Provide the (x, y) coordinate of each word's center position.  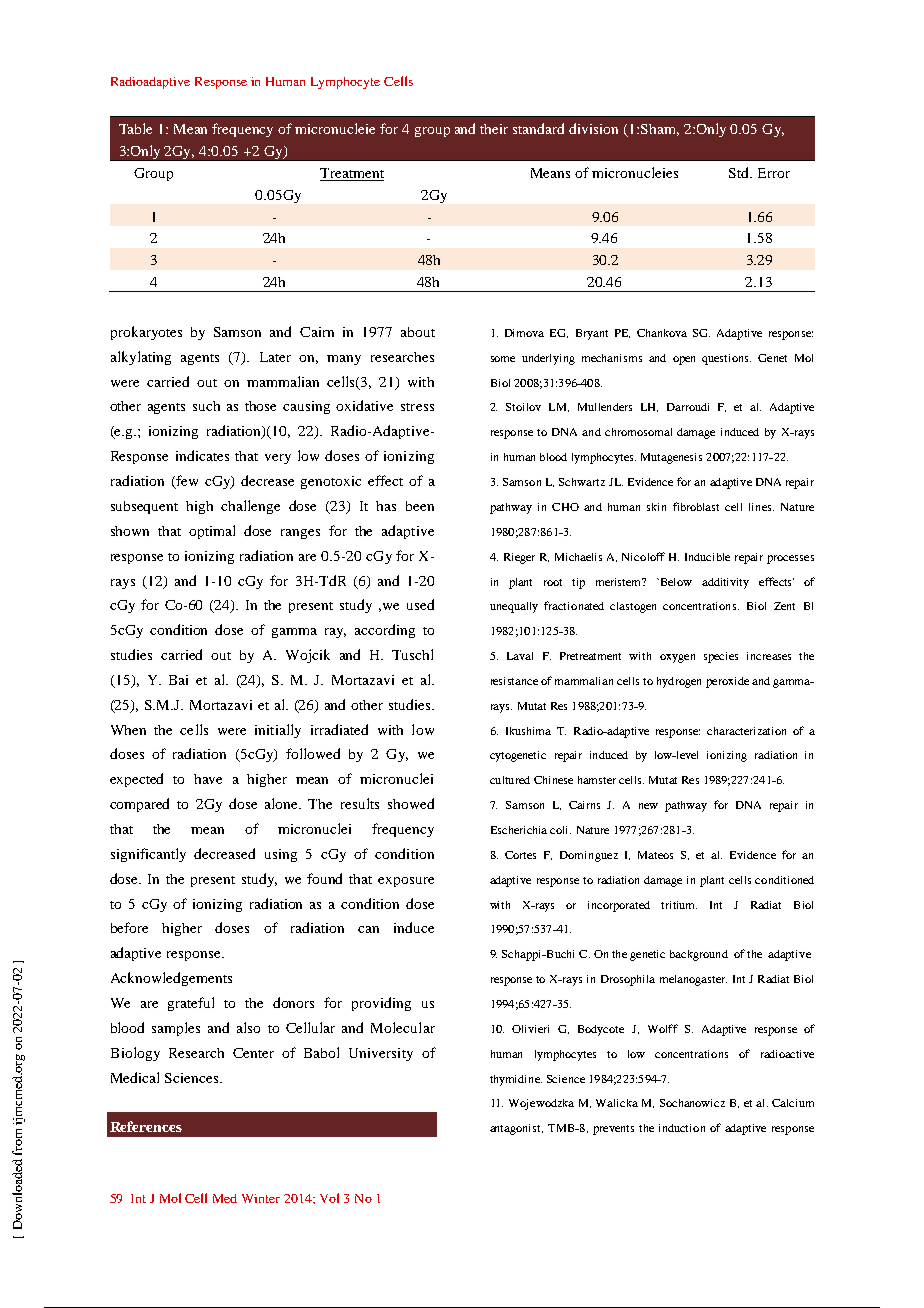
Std (740, 172)
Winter (261, 1198)
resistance (514, 681)
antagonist (516, 1129)
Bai (178, 680)
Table (135, 128)
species (721, 657)
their (494, 129)
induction (682, 1128)
